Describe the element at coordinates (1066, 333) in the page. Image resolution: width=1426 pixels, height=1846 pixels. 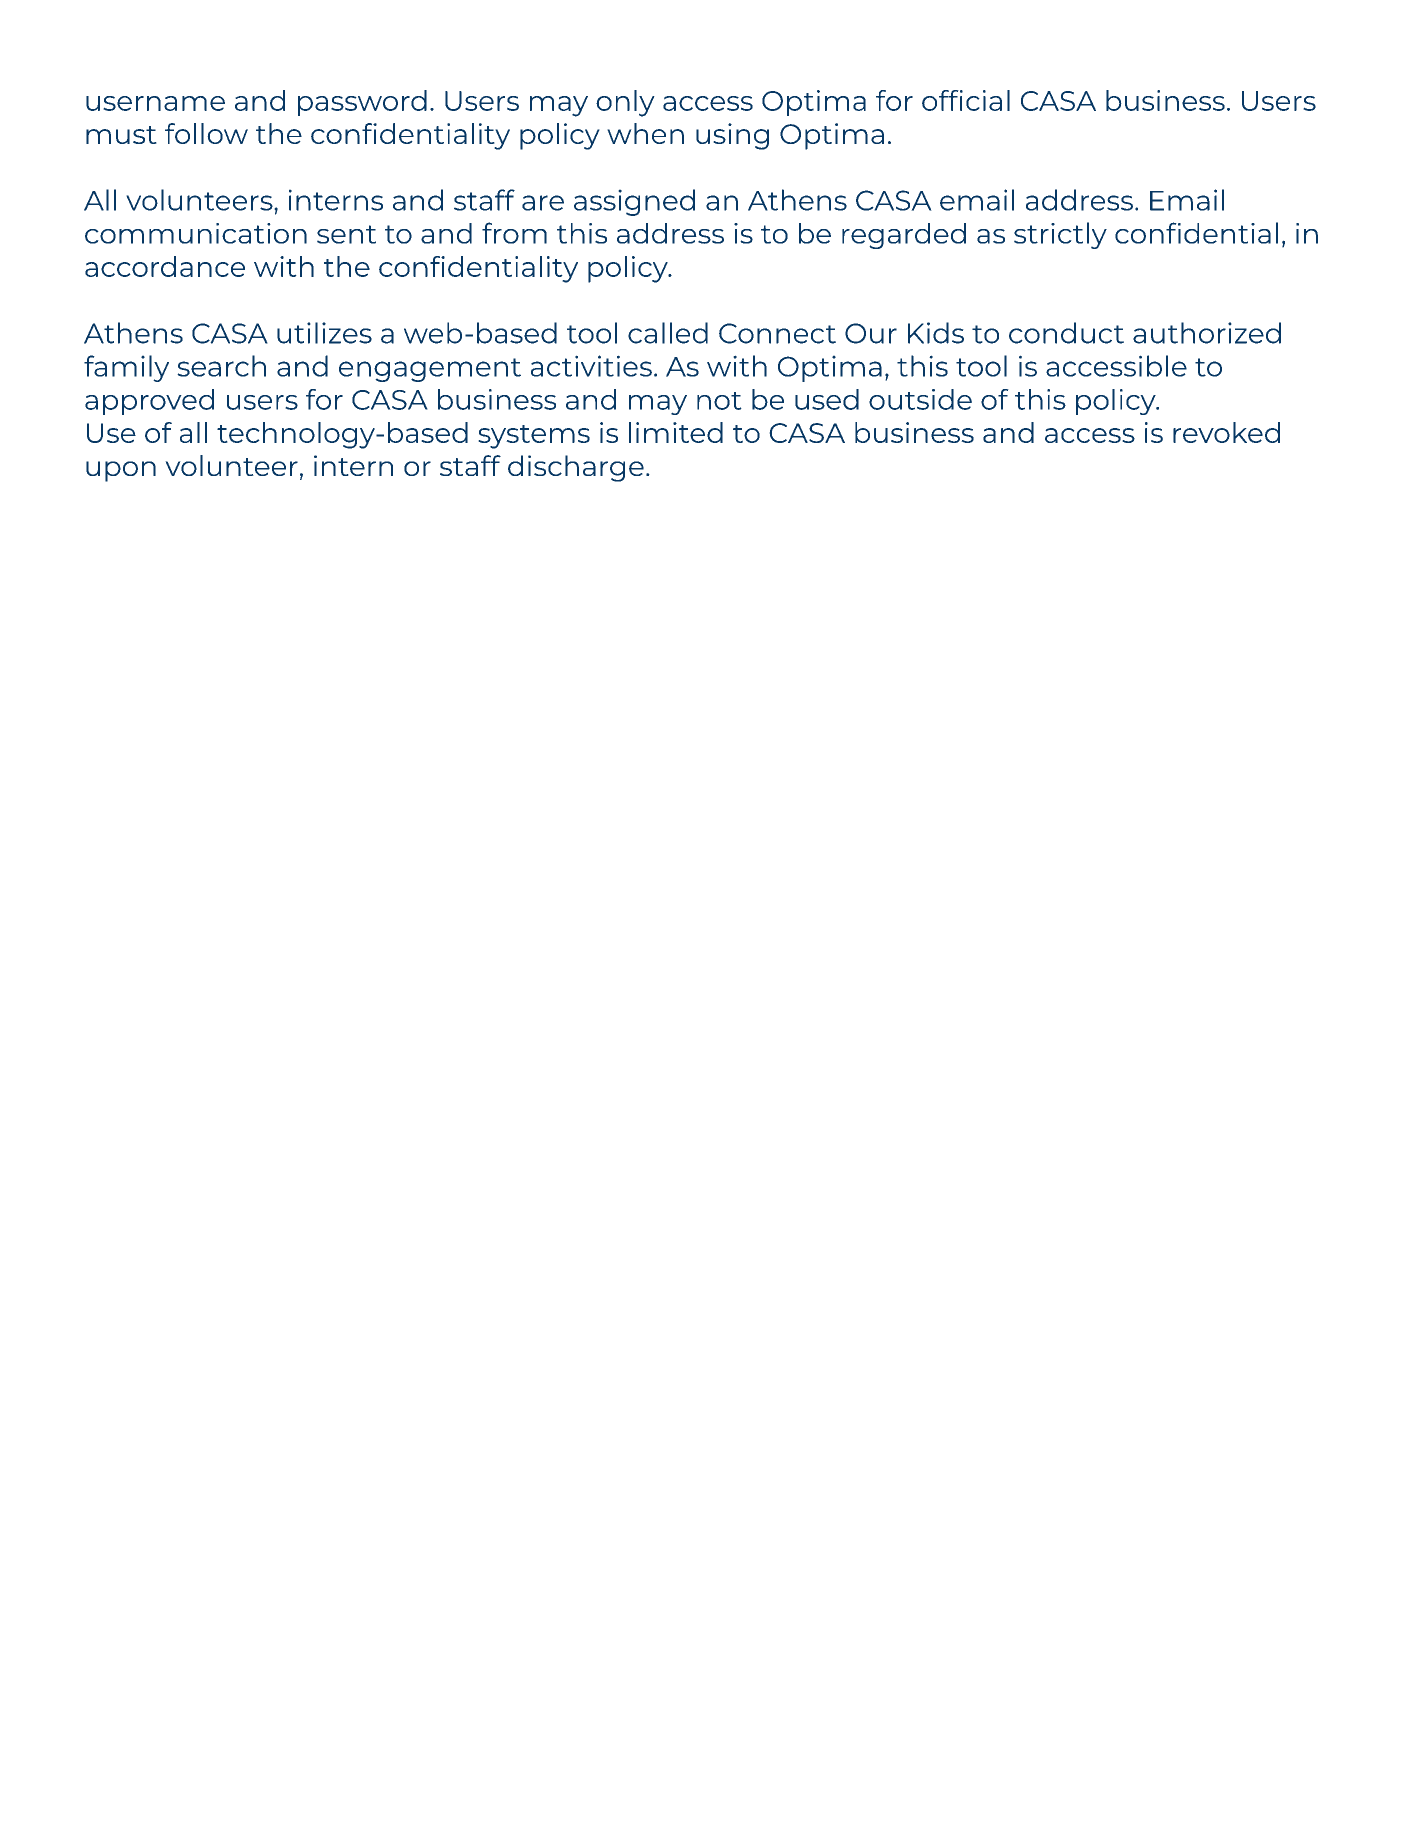
I see `conduct` at that location.
